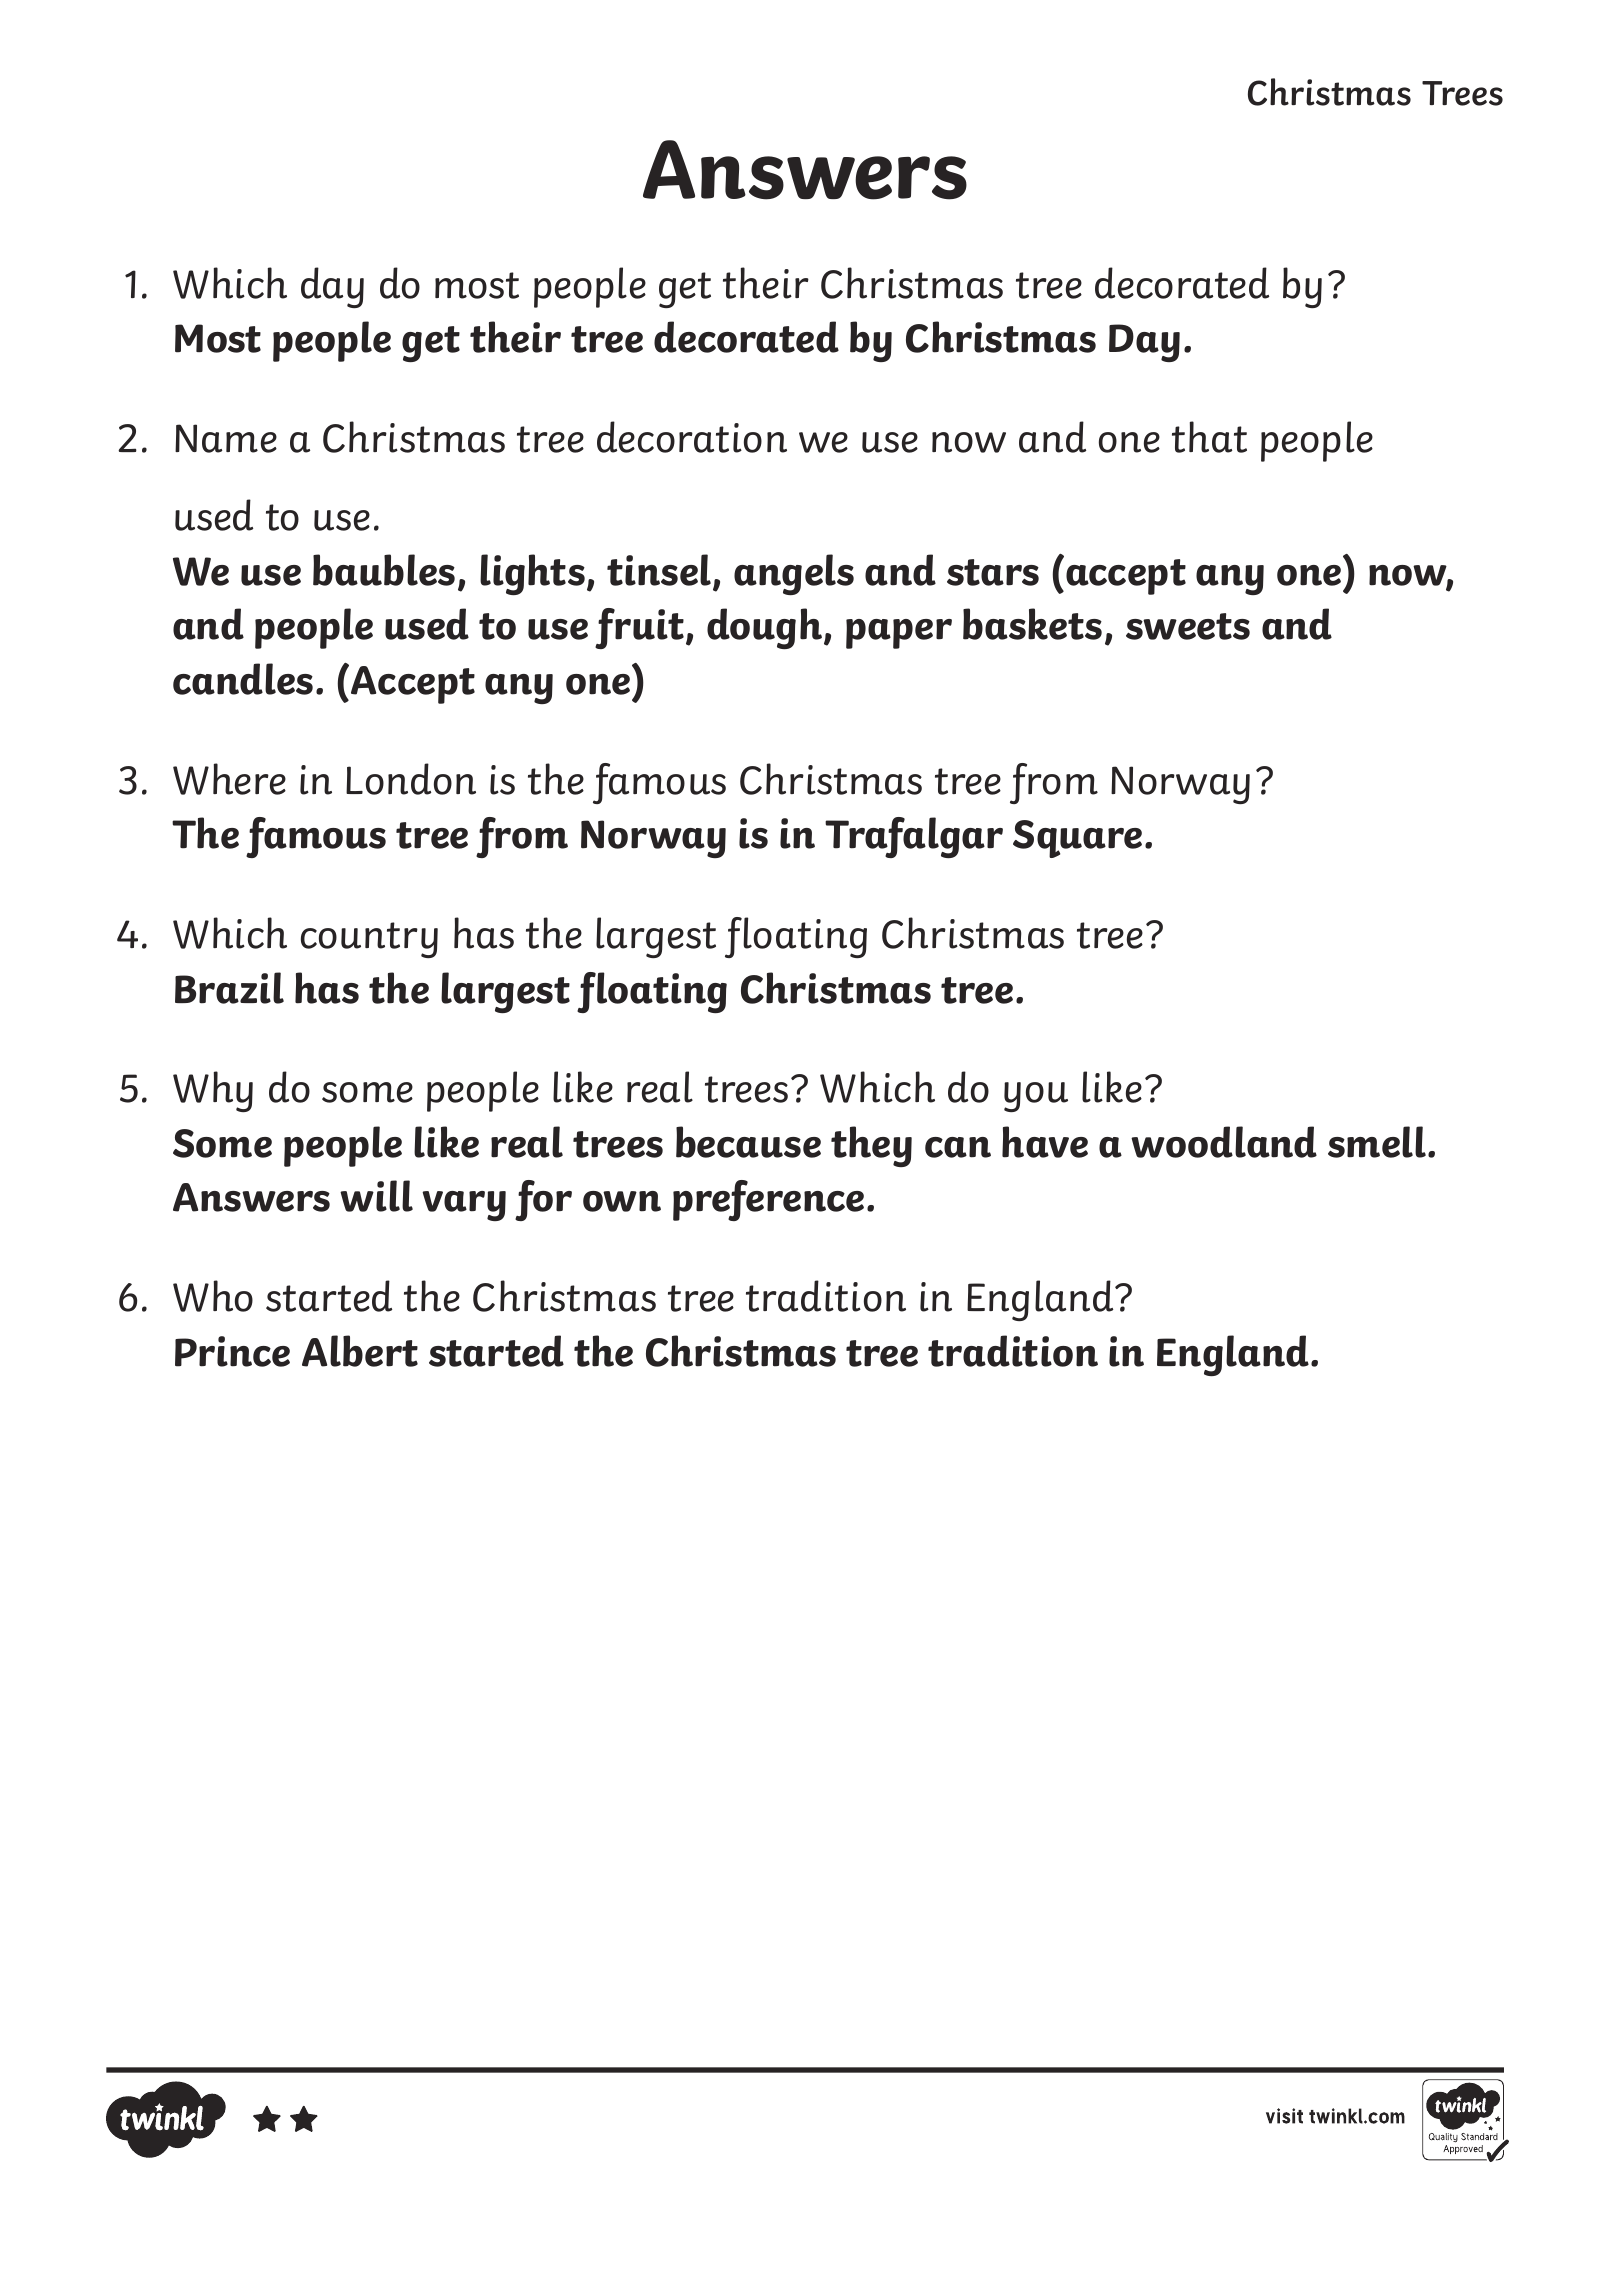 The width and height of the document is (1610, 2277). Describe the element at coordinates (660, 571) in the document. I see `tinsel` at that location.
